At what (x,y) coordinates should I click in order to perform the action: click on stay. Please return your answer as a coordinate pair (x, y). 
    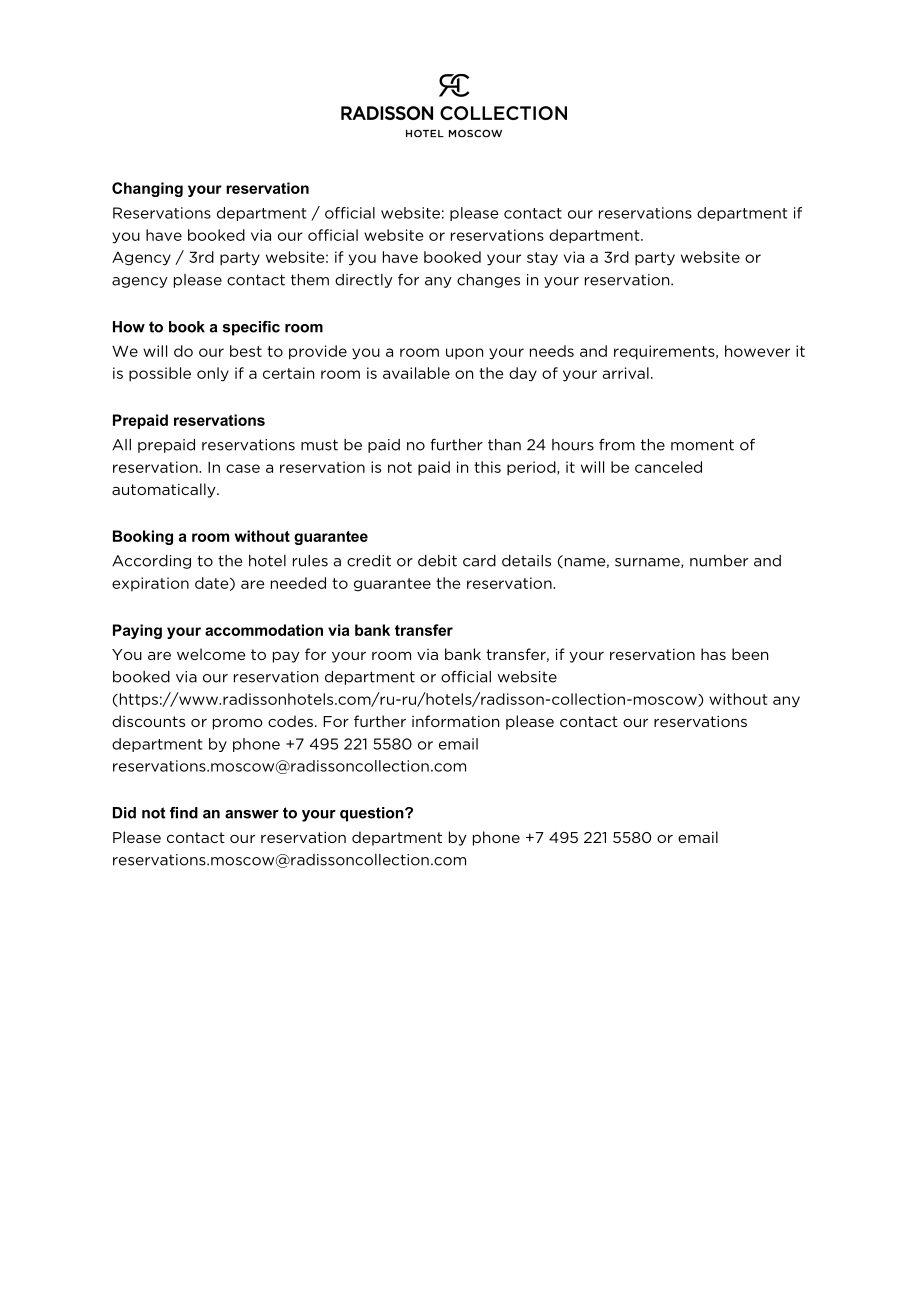
    Looking at the image, I should click on (542, 259).
